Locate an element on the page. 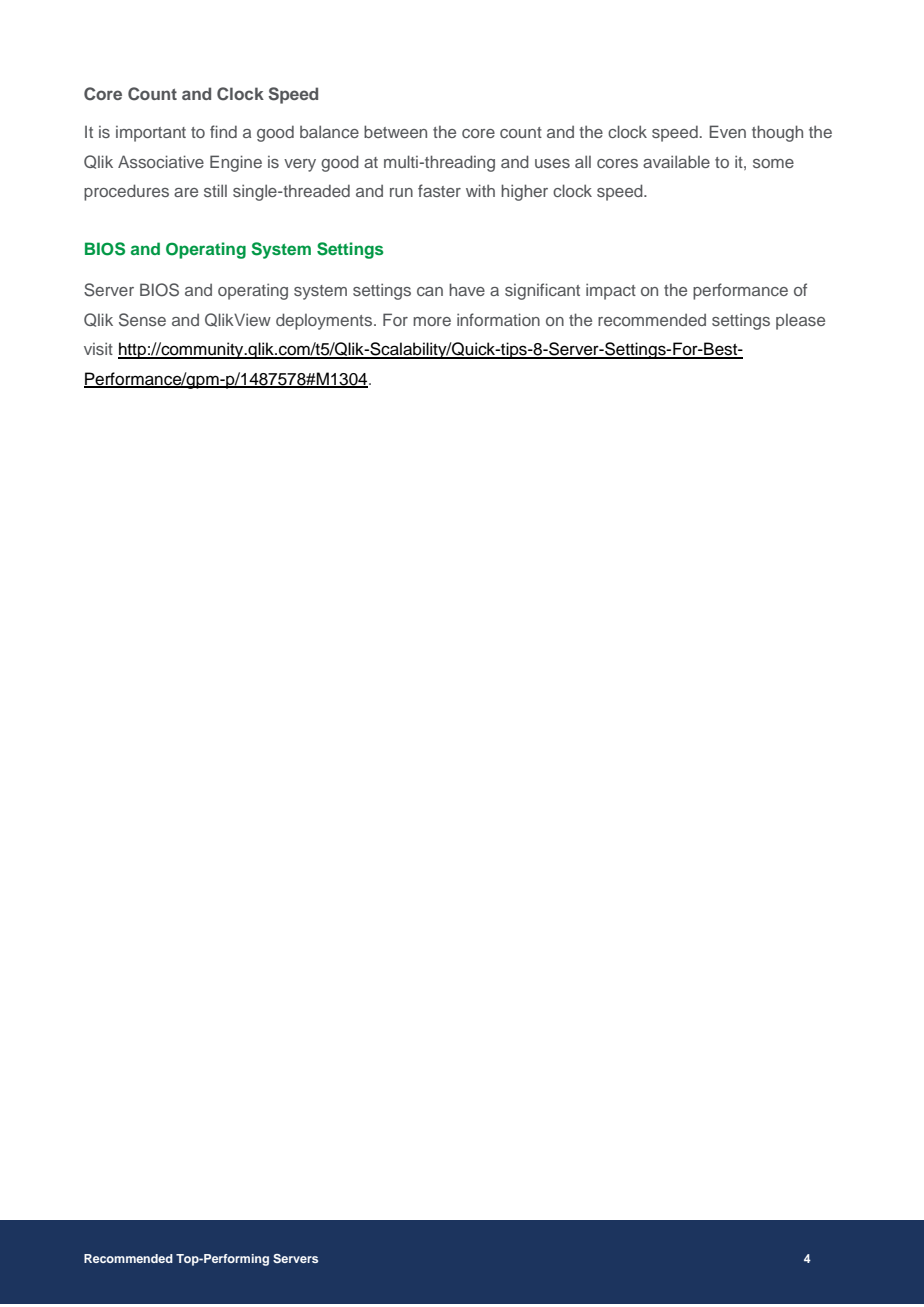 The height and width of the image is (1307, 924). important is located at coordinates (151, 134).
